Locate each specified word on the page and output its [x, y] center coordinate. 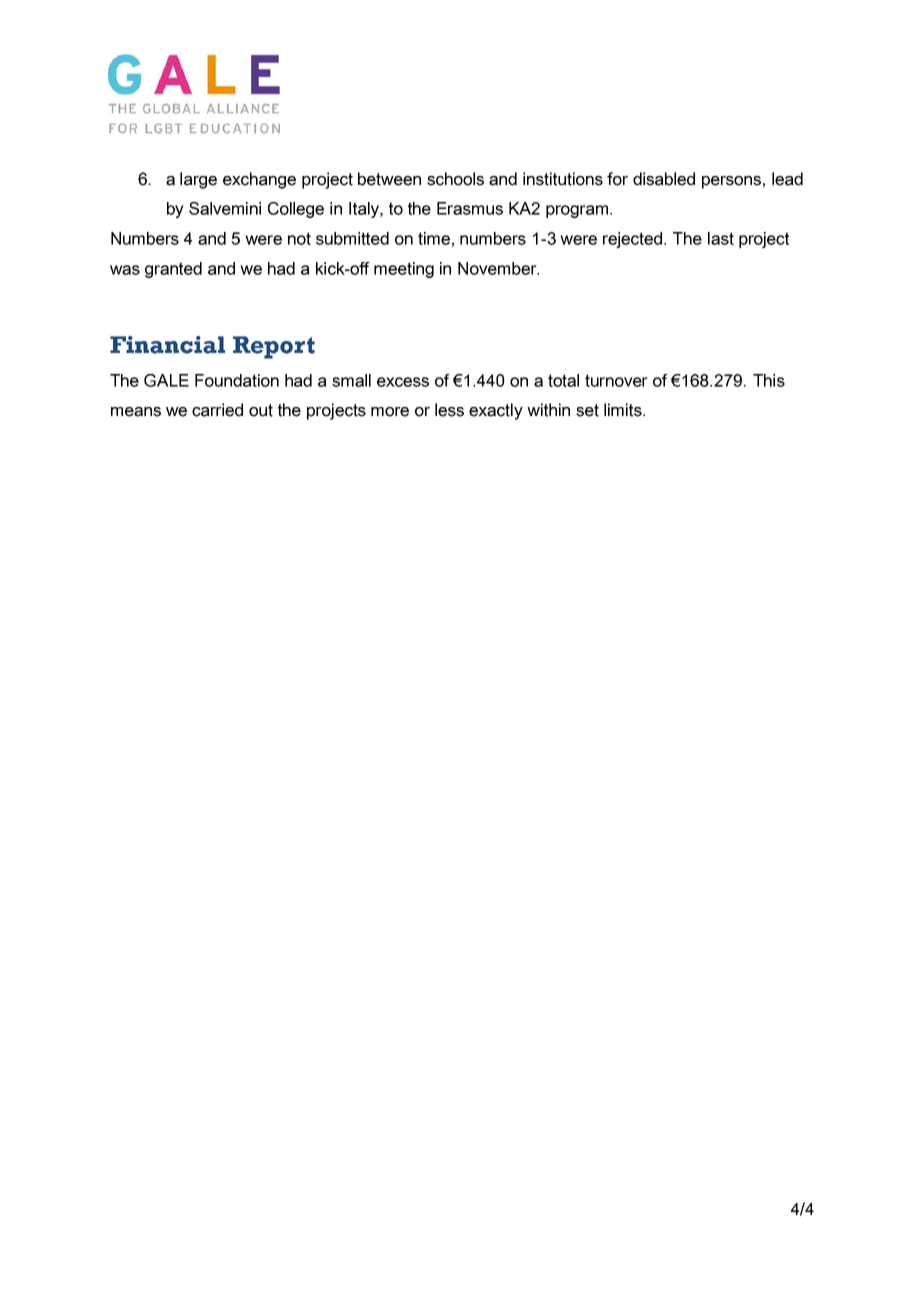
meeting [404, 270]
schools [455, 179]
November [498, 268]
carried [217, 410]
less [449, 410]
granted [173, 270]
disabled [664, 179]
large [198, 180]
